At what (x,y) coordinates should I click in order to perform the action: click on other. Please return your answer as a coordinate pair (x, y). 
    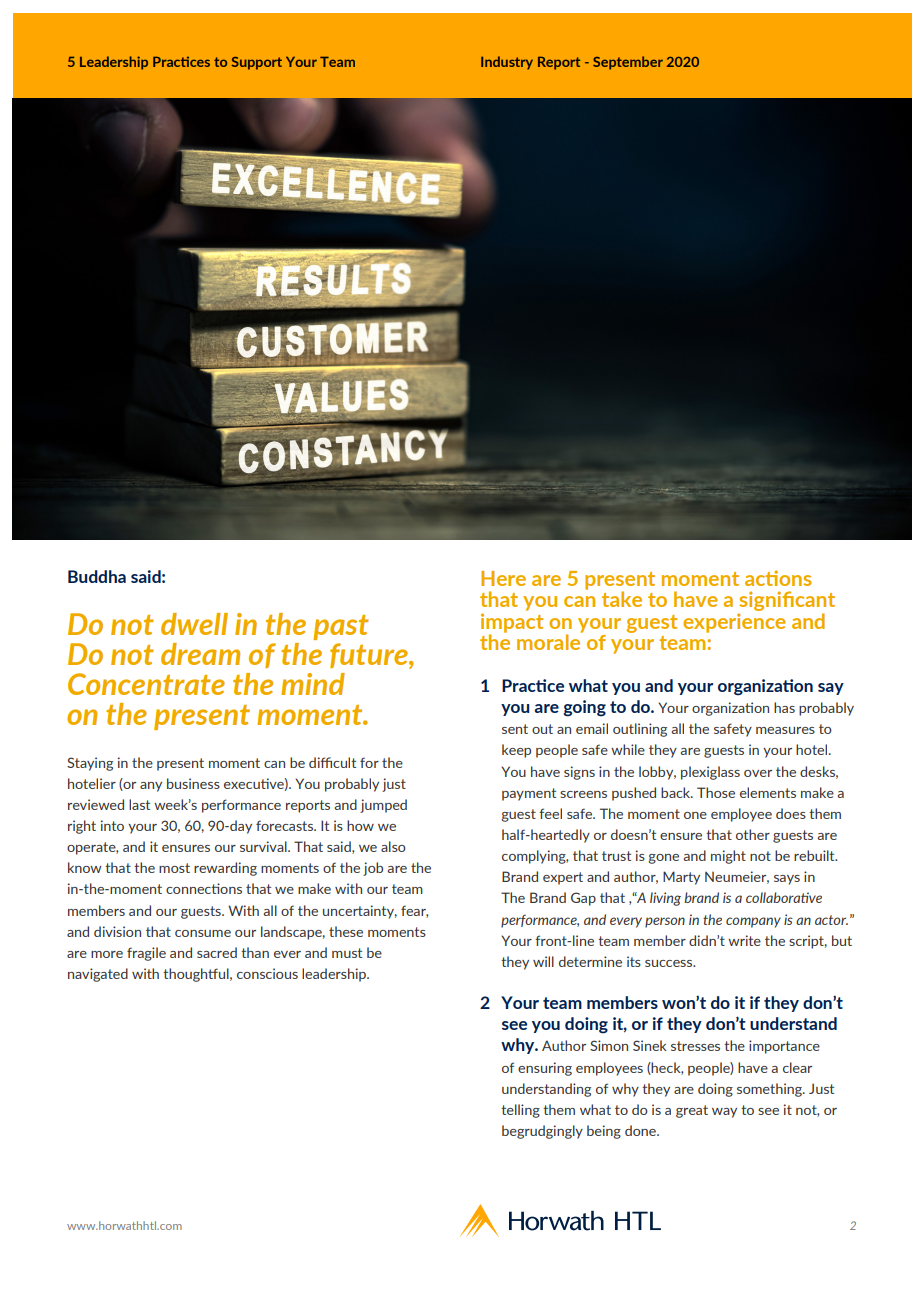
    Looking at the image, I should click on (753, 834).
